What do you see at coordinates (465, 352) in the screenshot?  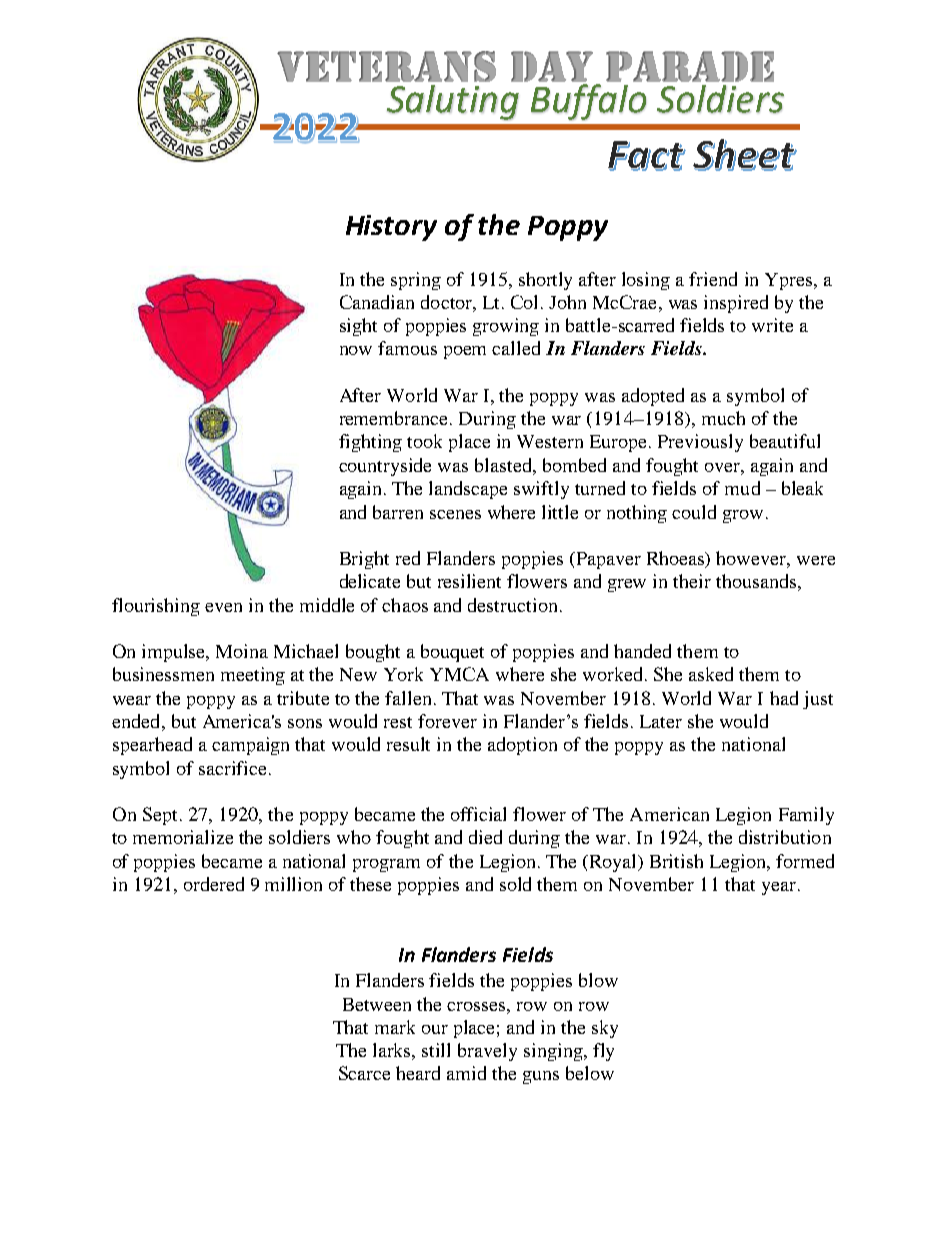 I see `poem` at bounding box center [465, 352].
